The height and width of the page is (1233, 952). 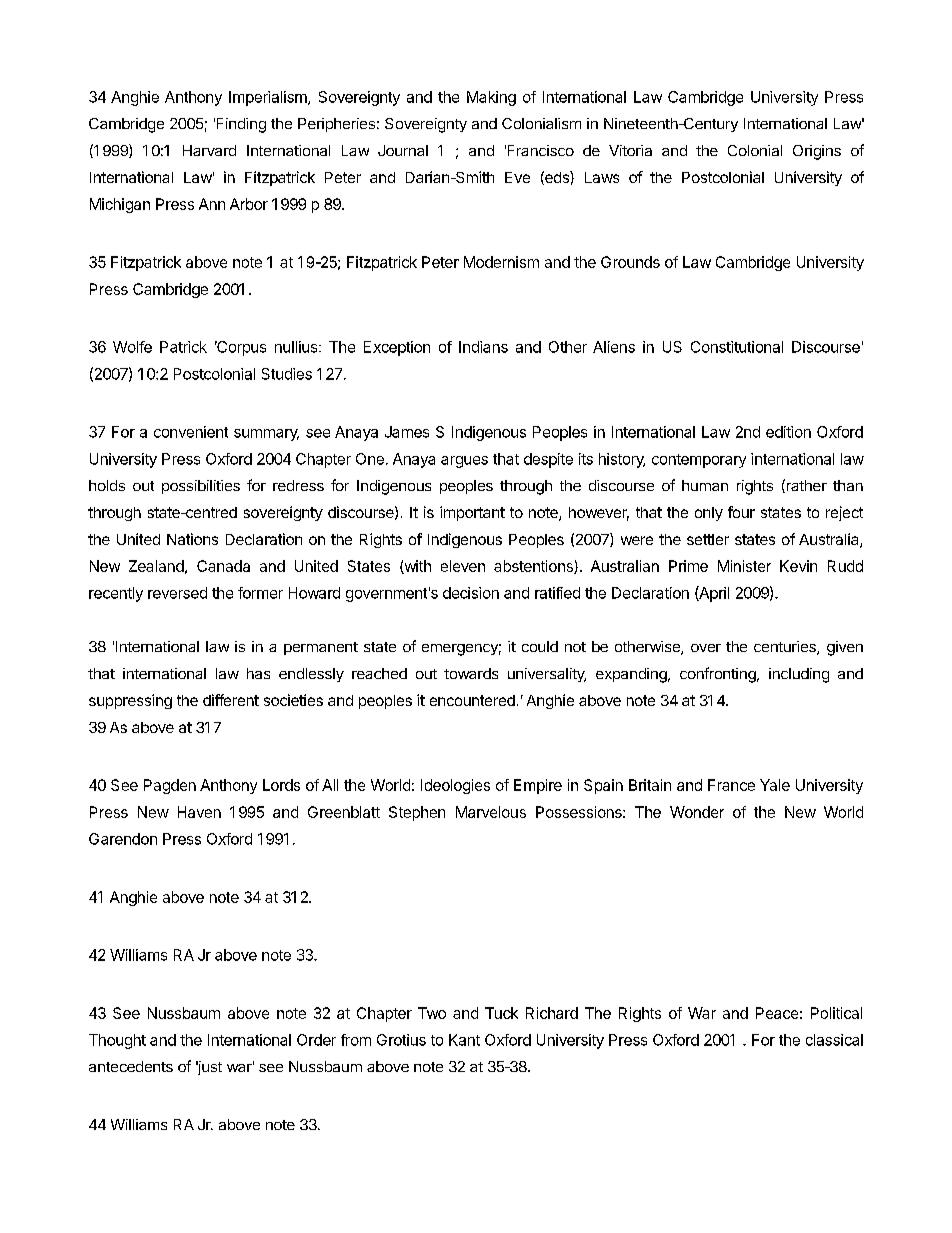 I want to click on Making, so click(x=491, y=98).
